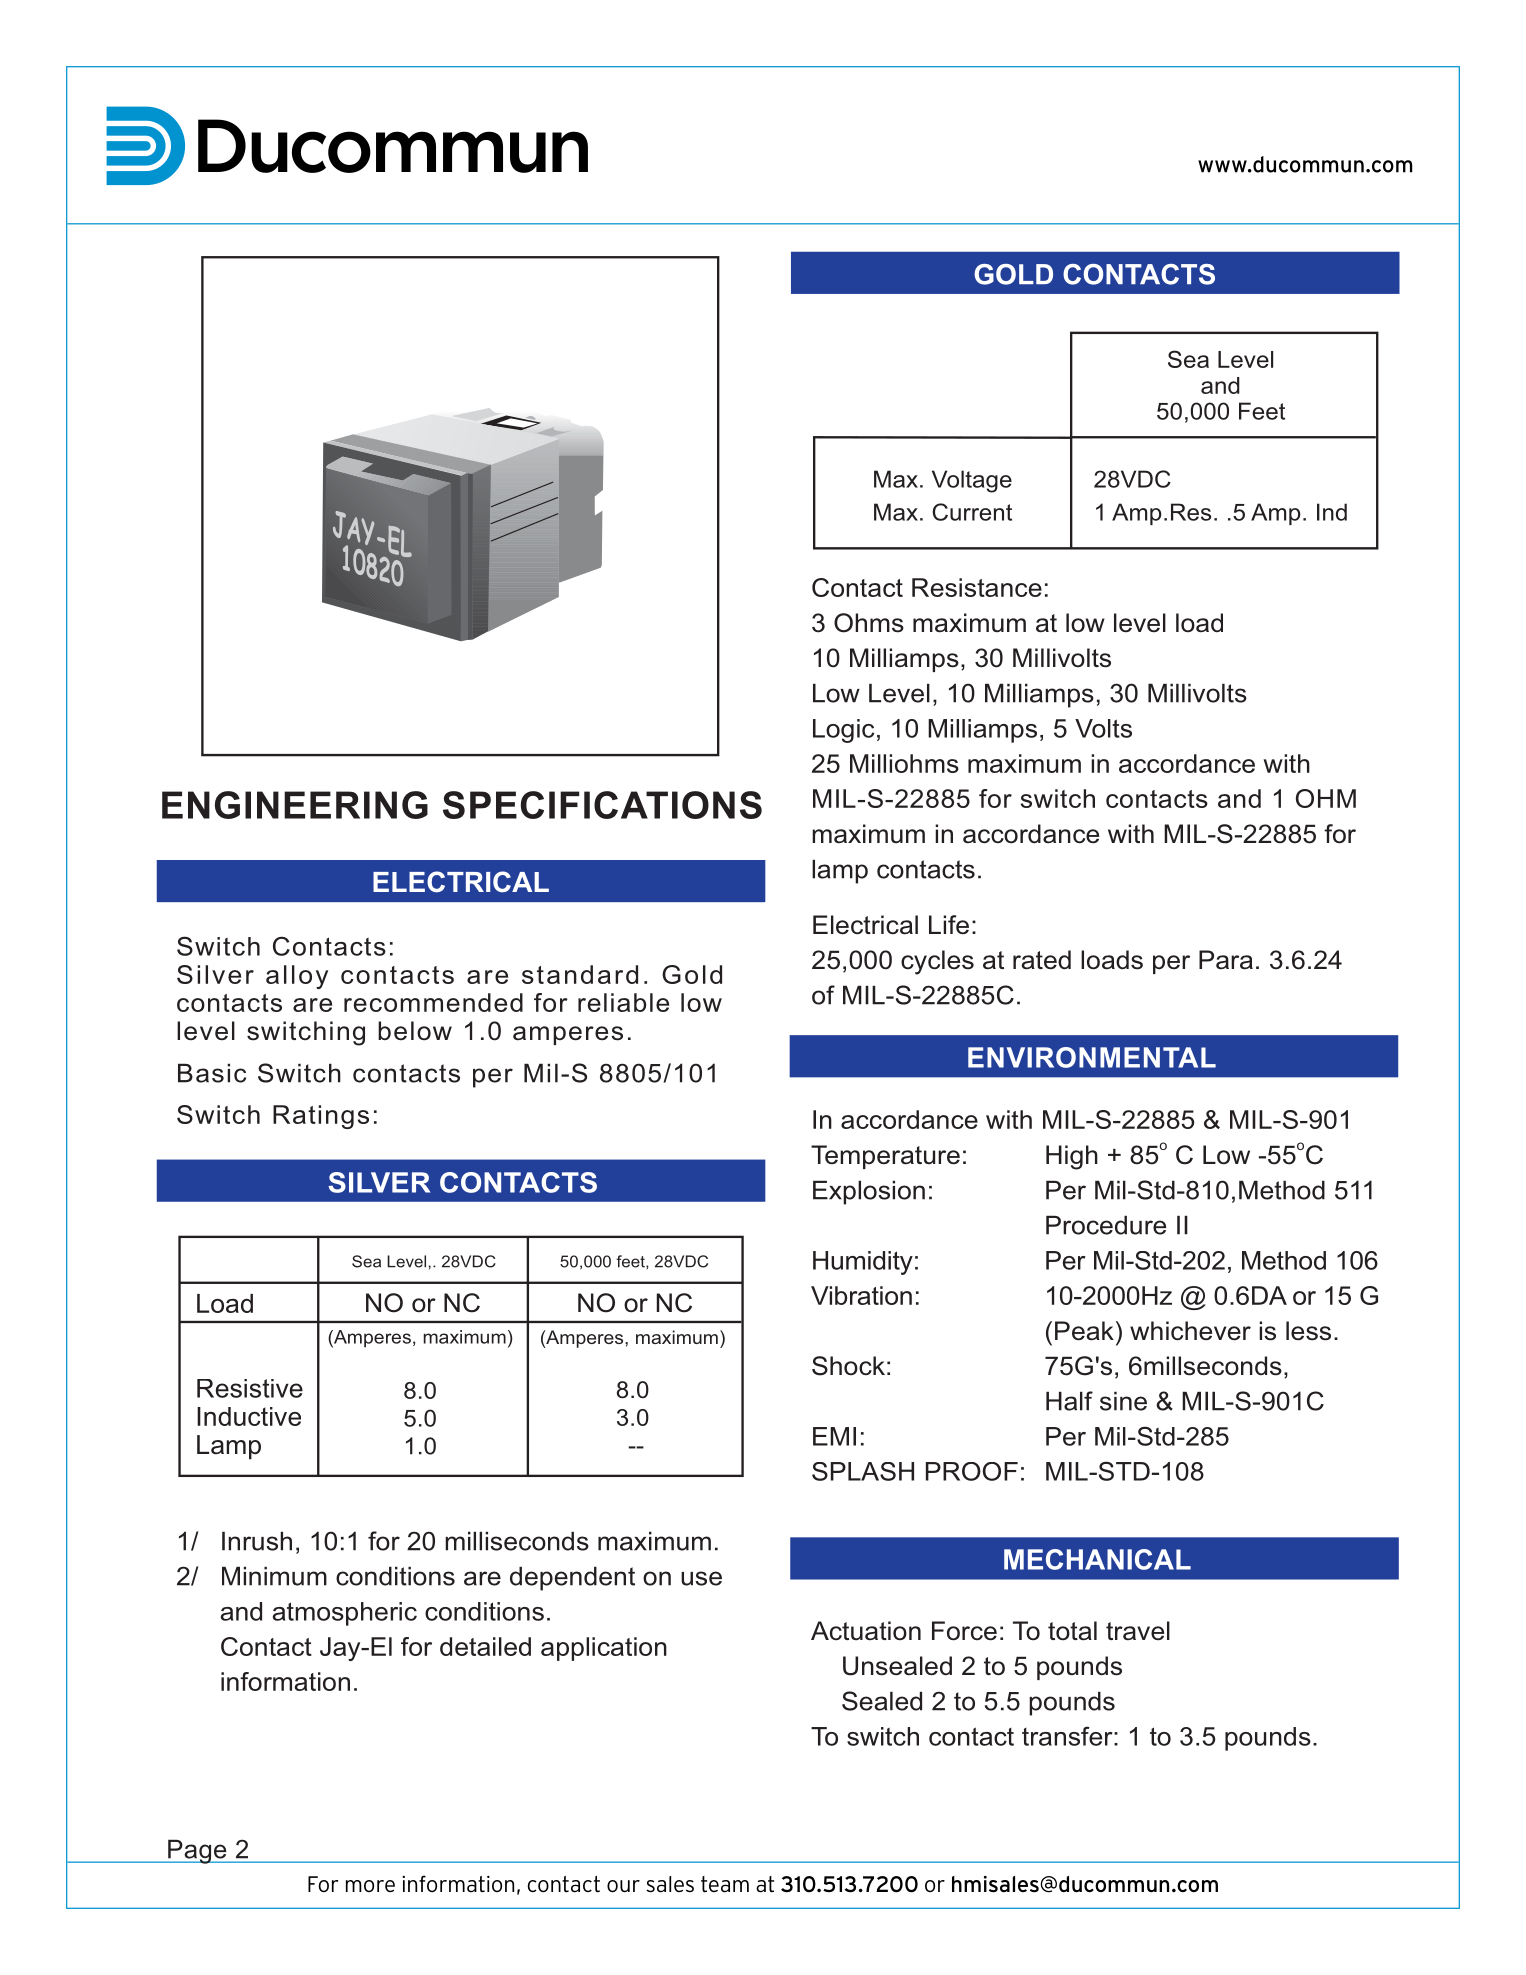 The height and width of the screenshot is (1975, 1526). I want to click on use, so click(701, 1578).
